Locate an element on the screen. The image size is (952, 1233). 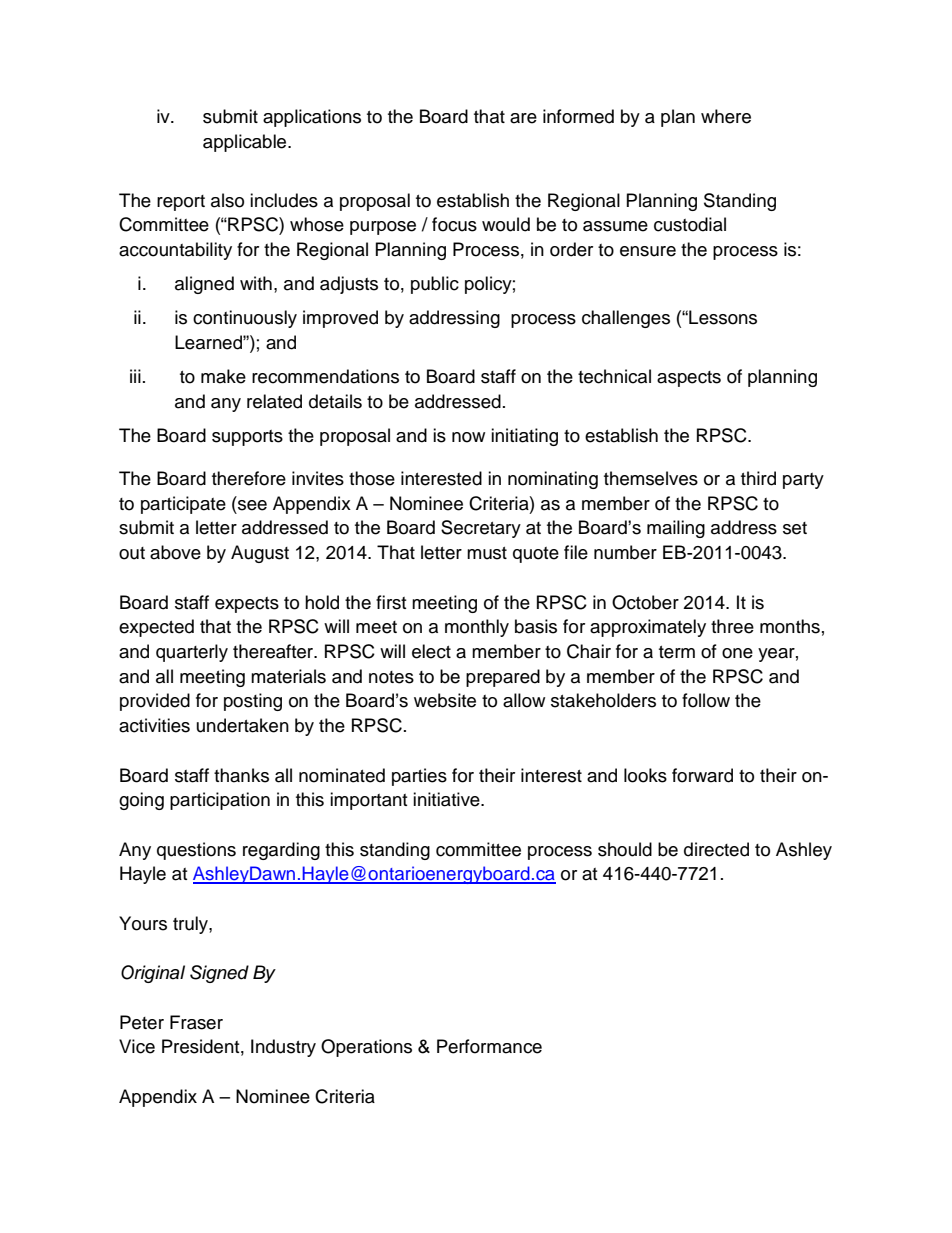
applicable is located at coordinates (246, 143).
